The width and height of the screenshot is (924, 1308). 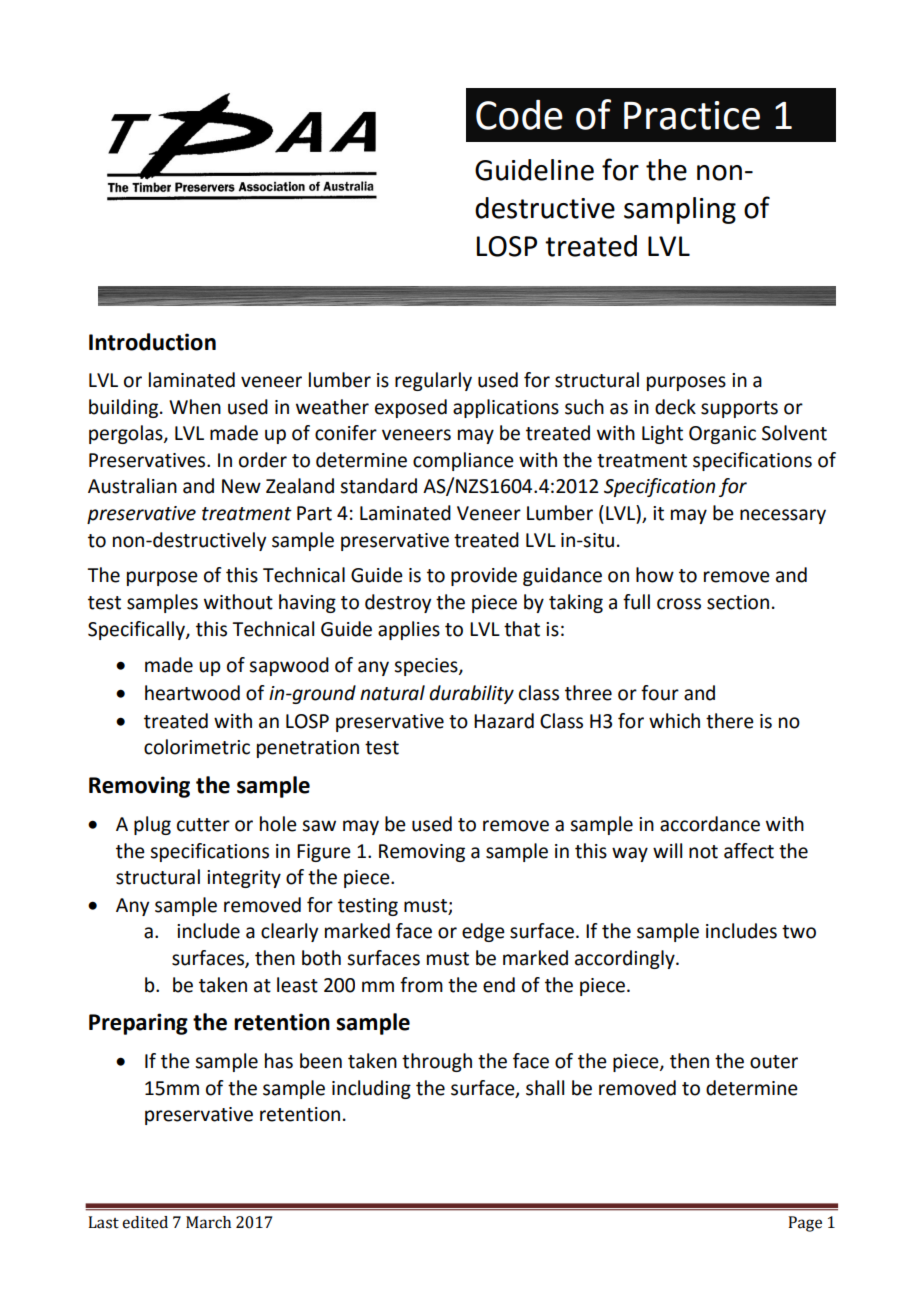 I want to click on colorimetric, so click(x=197, y=747).
